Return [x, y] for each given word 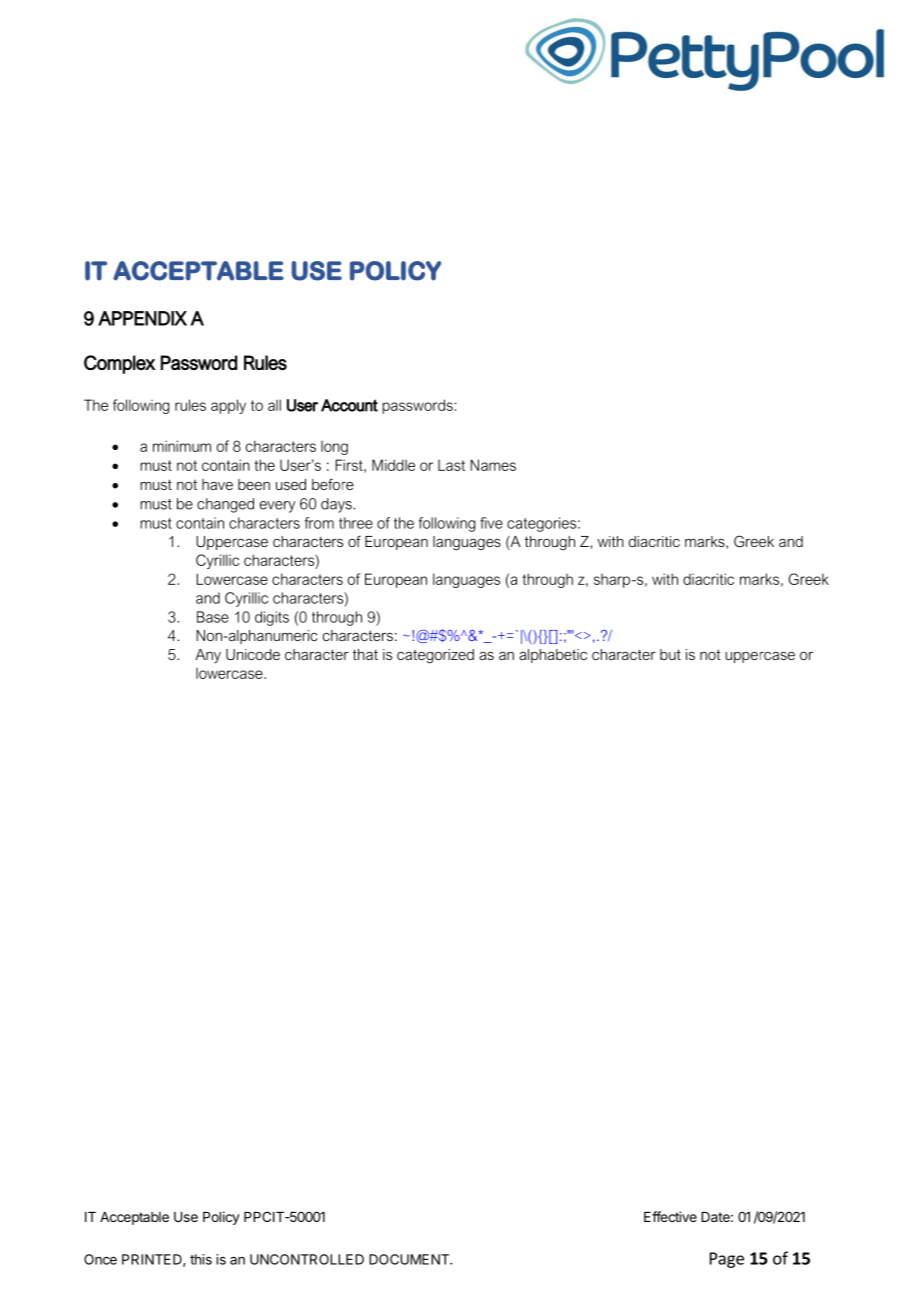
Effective [670, 1216]
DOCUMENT [410, 1259]
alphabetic [553, 656]
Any [208, 656]
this [201, 1259]
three [356, 523]
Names [493, 465]
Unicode [253, 654]
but [670, 654]
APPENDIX [142, 318]
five [491, 523]
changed [225, 505]
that [365, 654]
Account [349, 405]
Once [100, 1259]
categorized [435, 656]
